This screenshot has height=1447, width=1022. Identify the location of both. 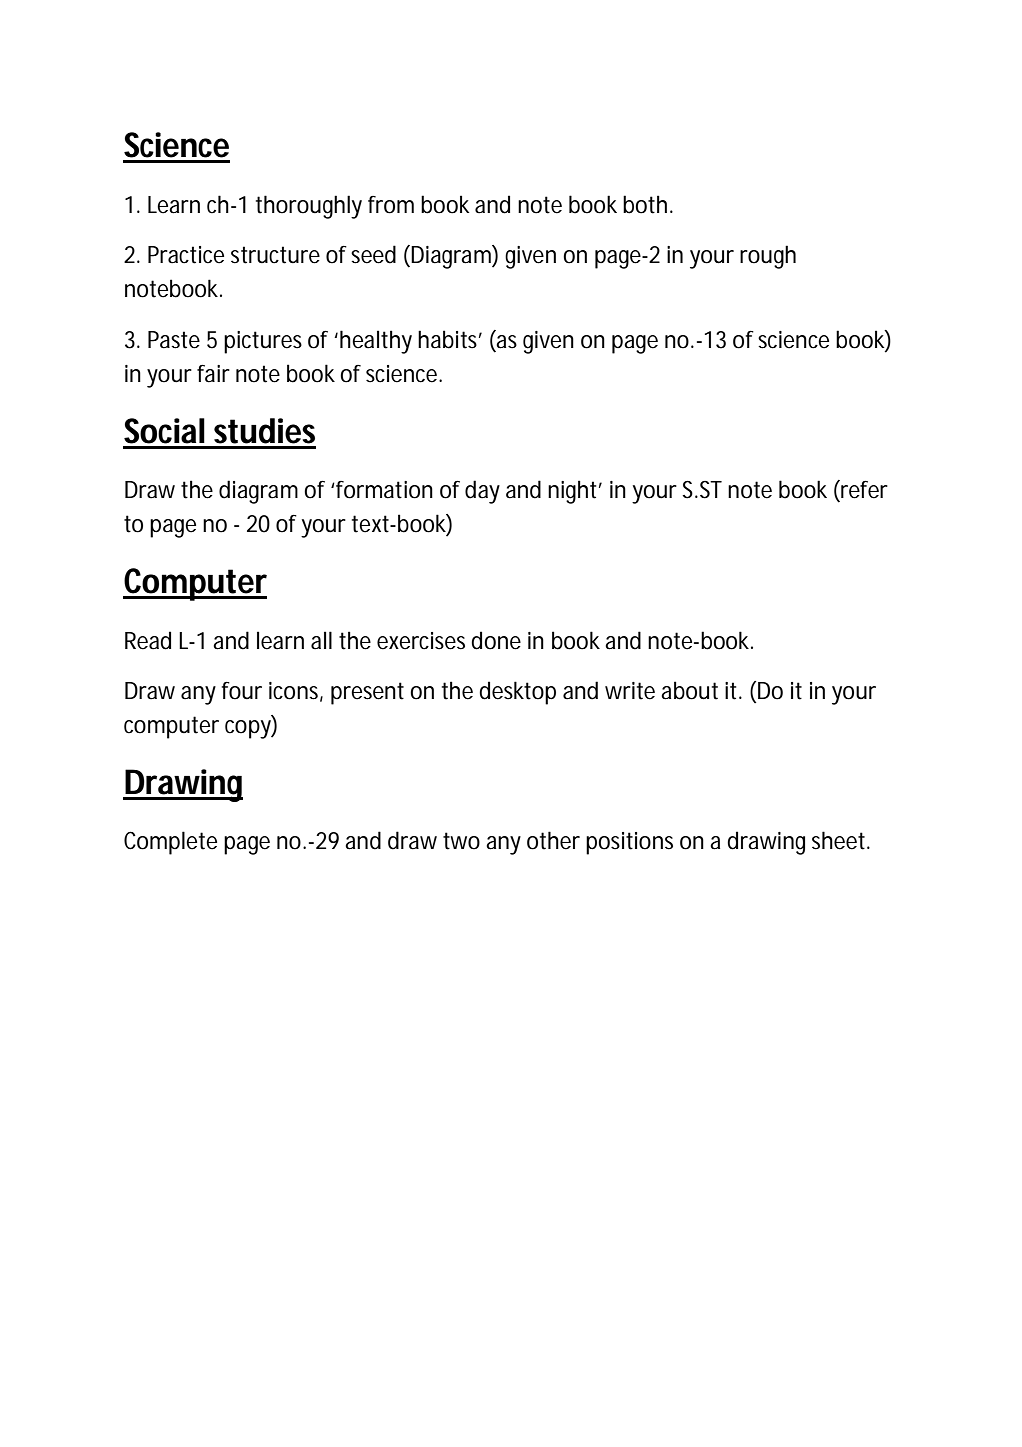
(645, 204).
